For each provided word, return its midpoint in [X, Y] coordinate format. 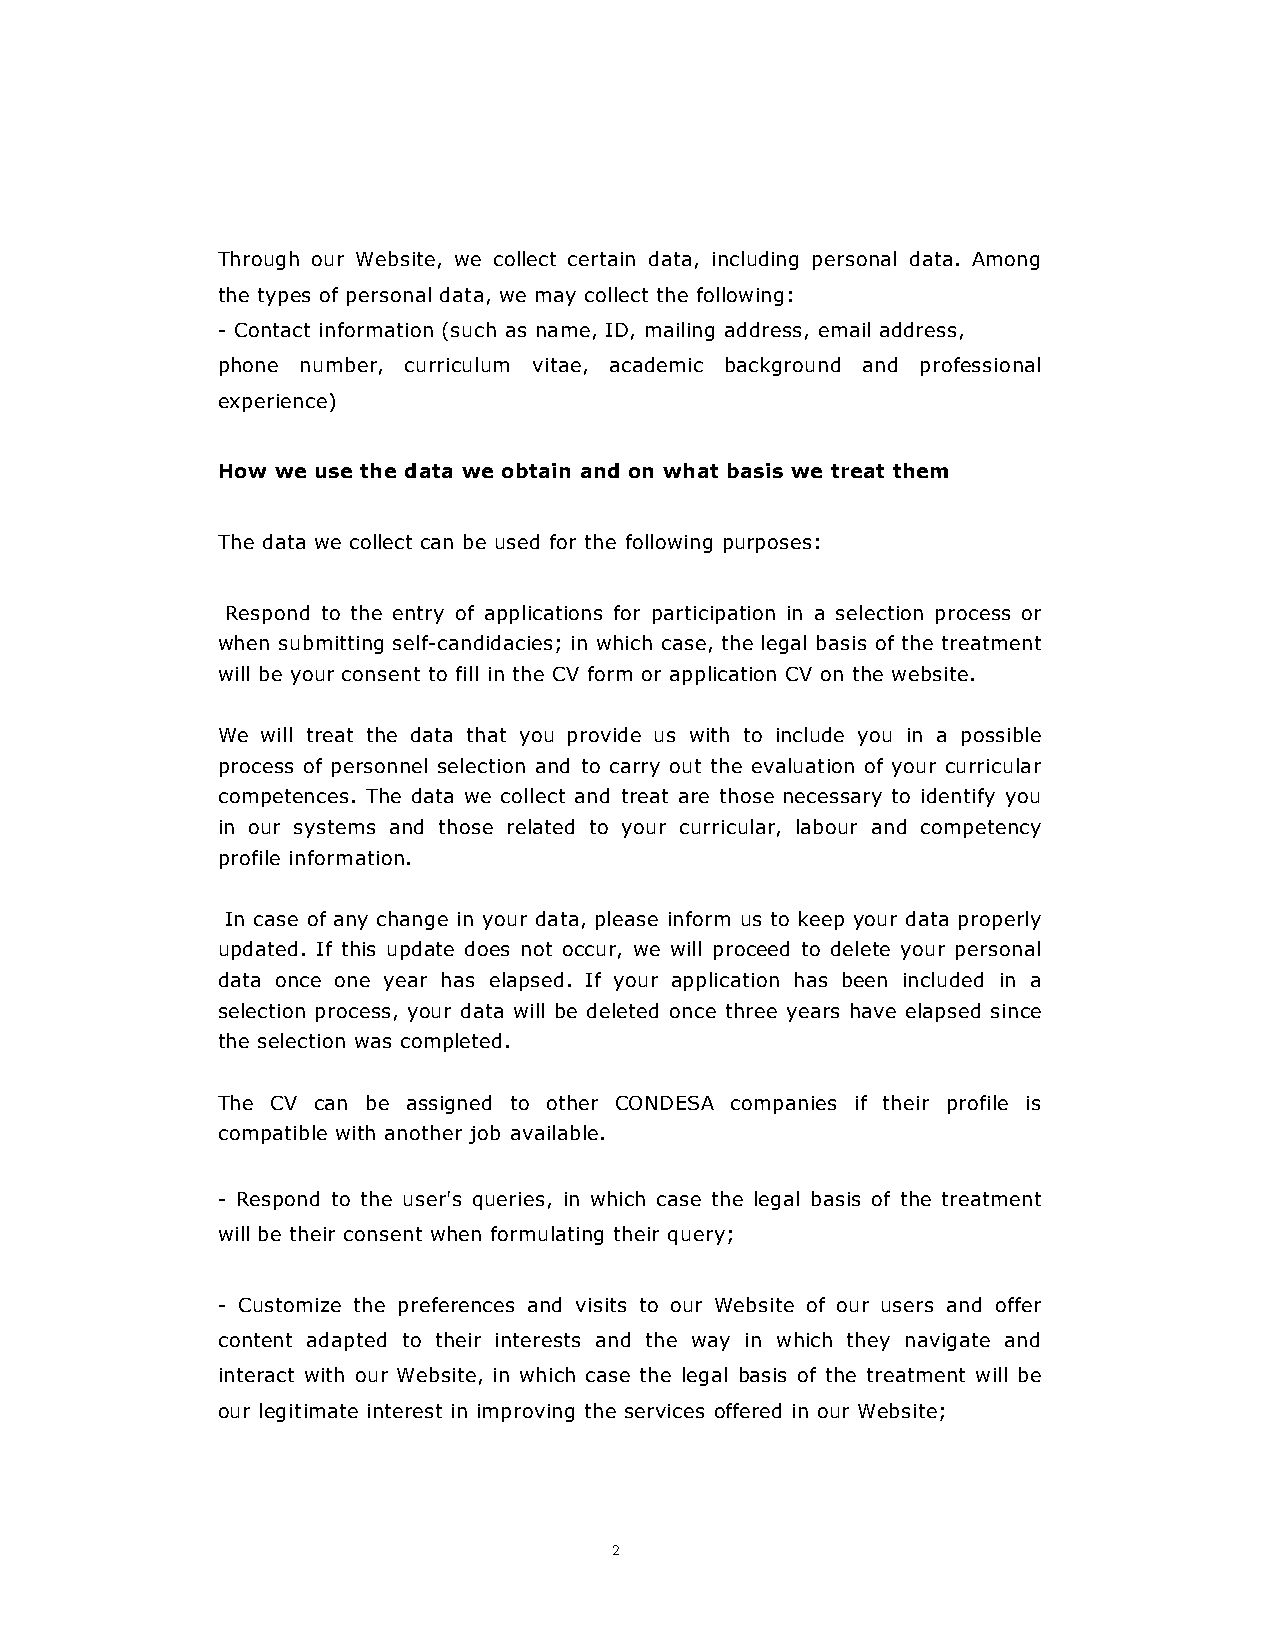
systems [334, 829]
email [844, 329]
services [664, 1411]
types [284, 297]
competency [981, 829]
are [694, 797]
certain [601, 259]
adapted [346, 1341]
